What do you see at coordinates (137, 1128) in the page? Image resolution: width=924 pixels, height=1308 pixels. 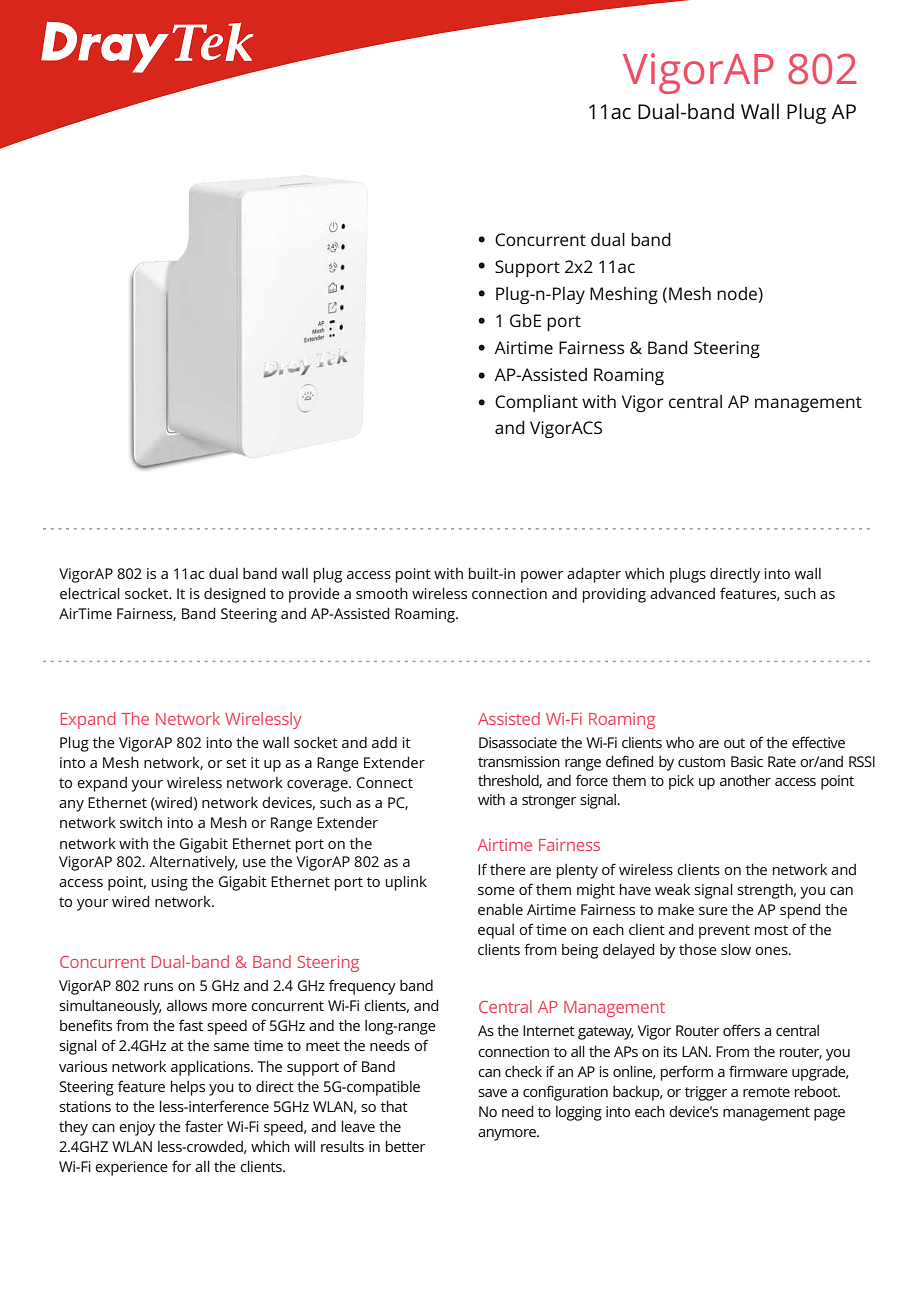 I see `enjoy` at bounding box center [137, 1128].
